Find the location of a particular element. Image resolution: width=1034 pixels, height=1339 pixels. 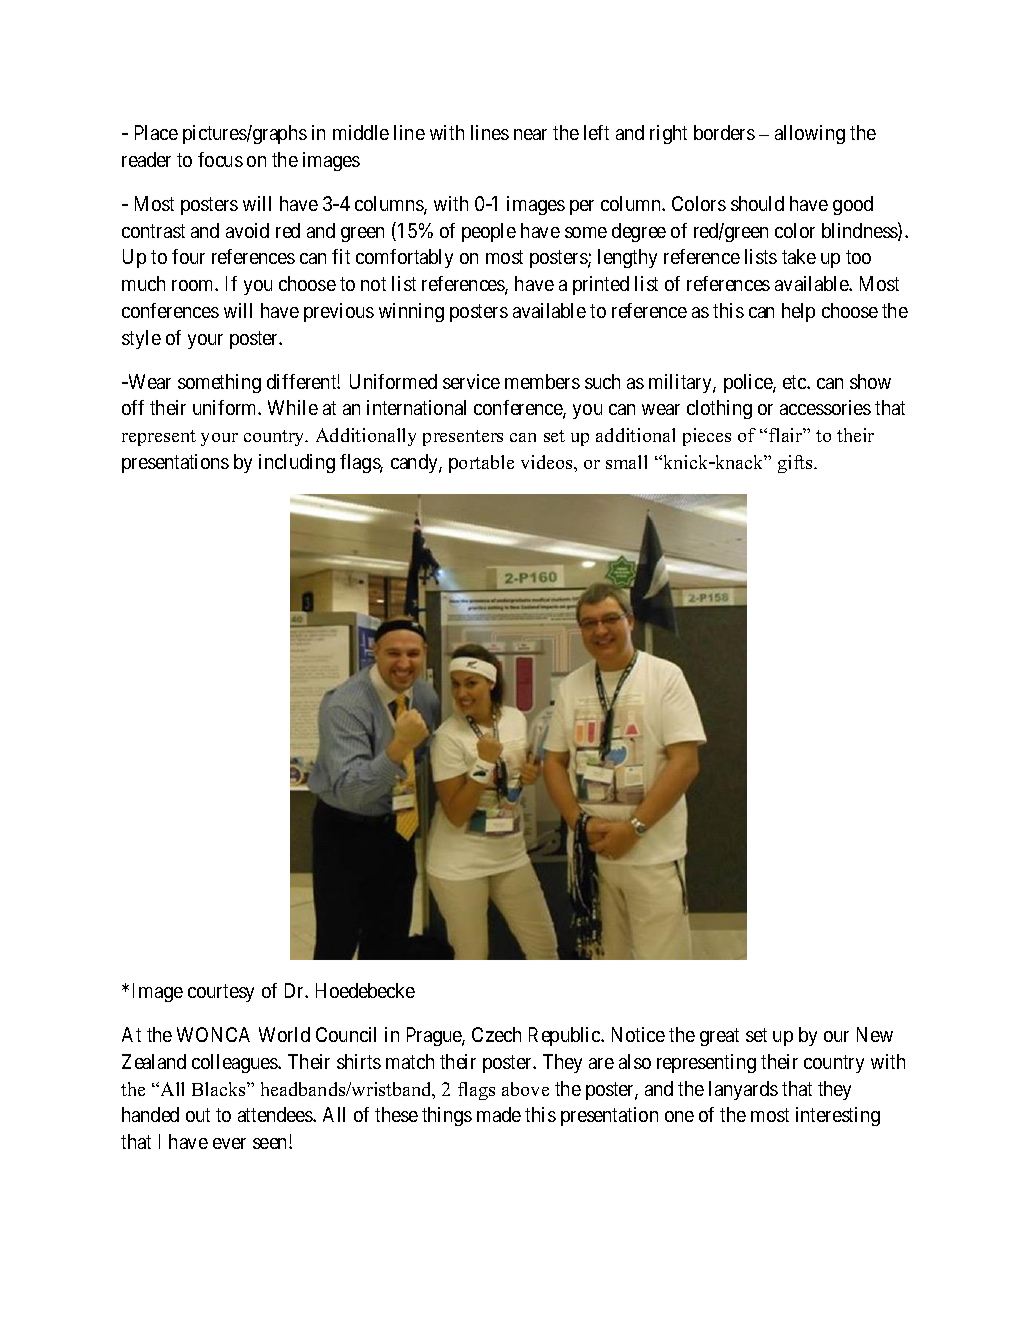

near is located at coordinates (530, 134).
